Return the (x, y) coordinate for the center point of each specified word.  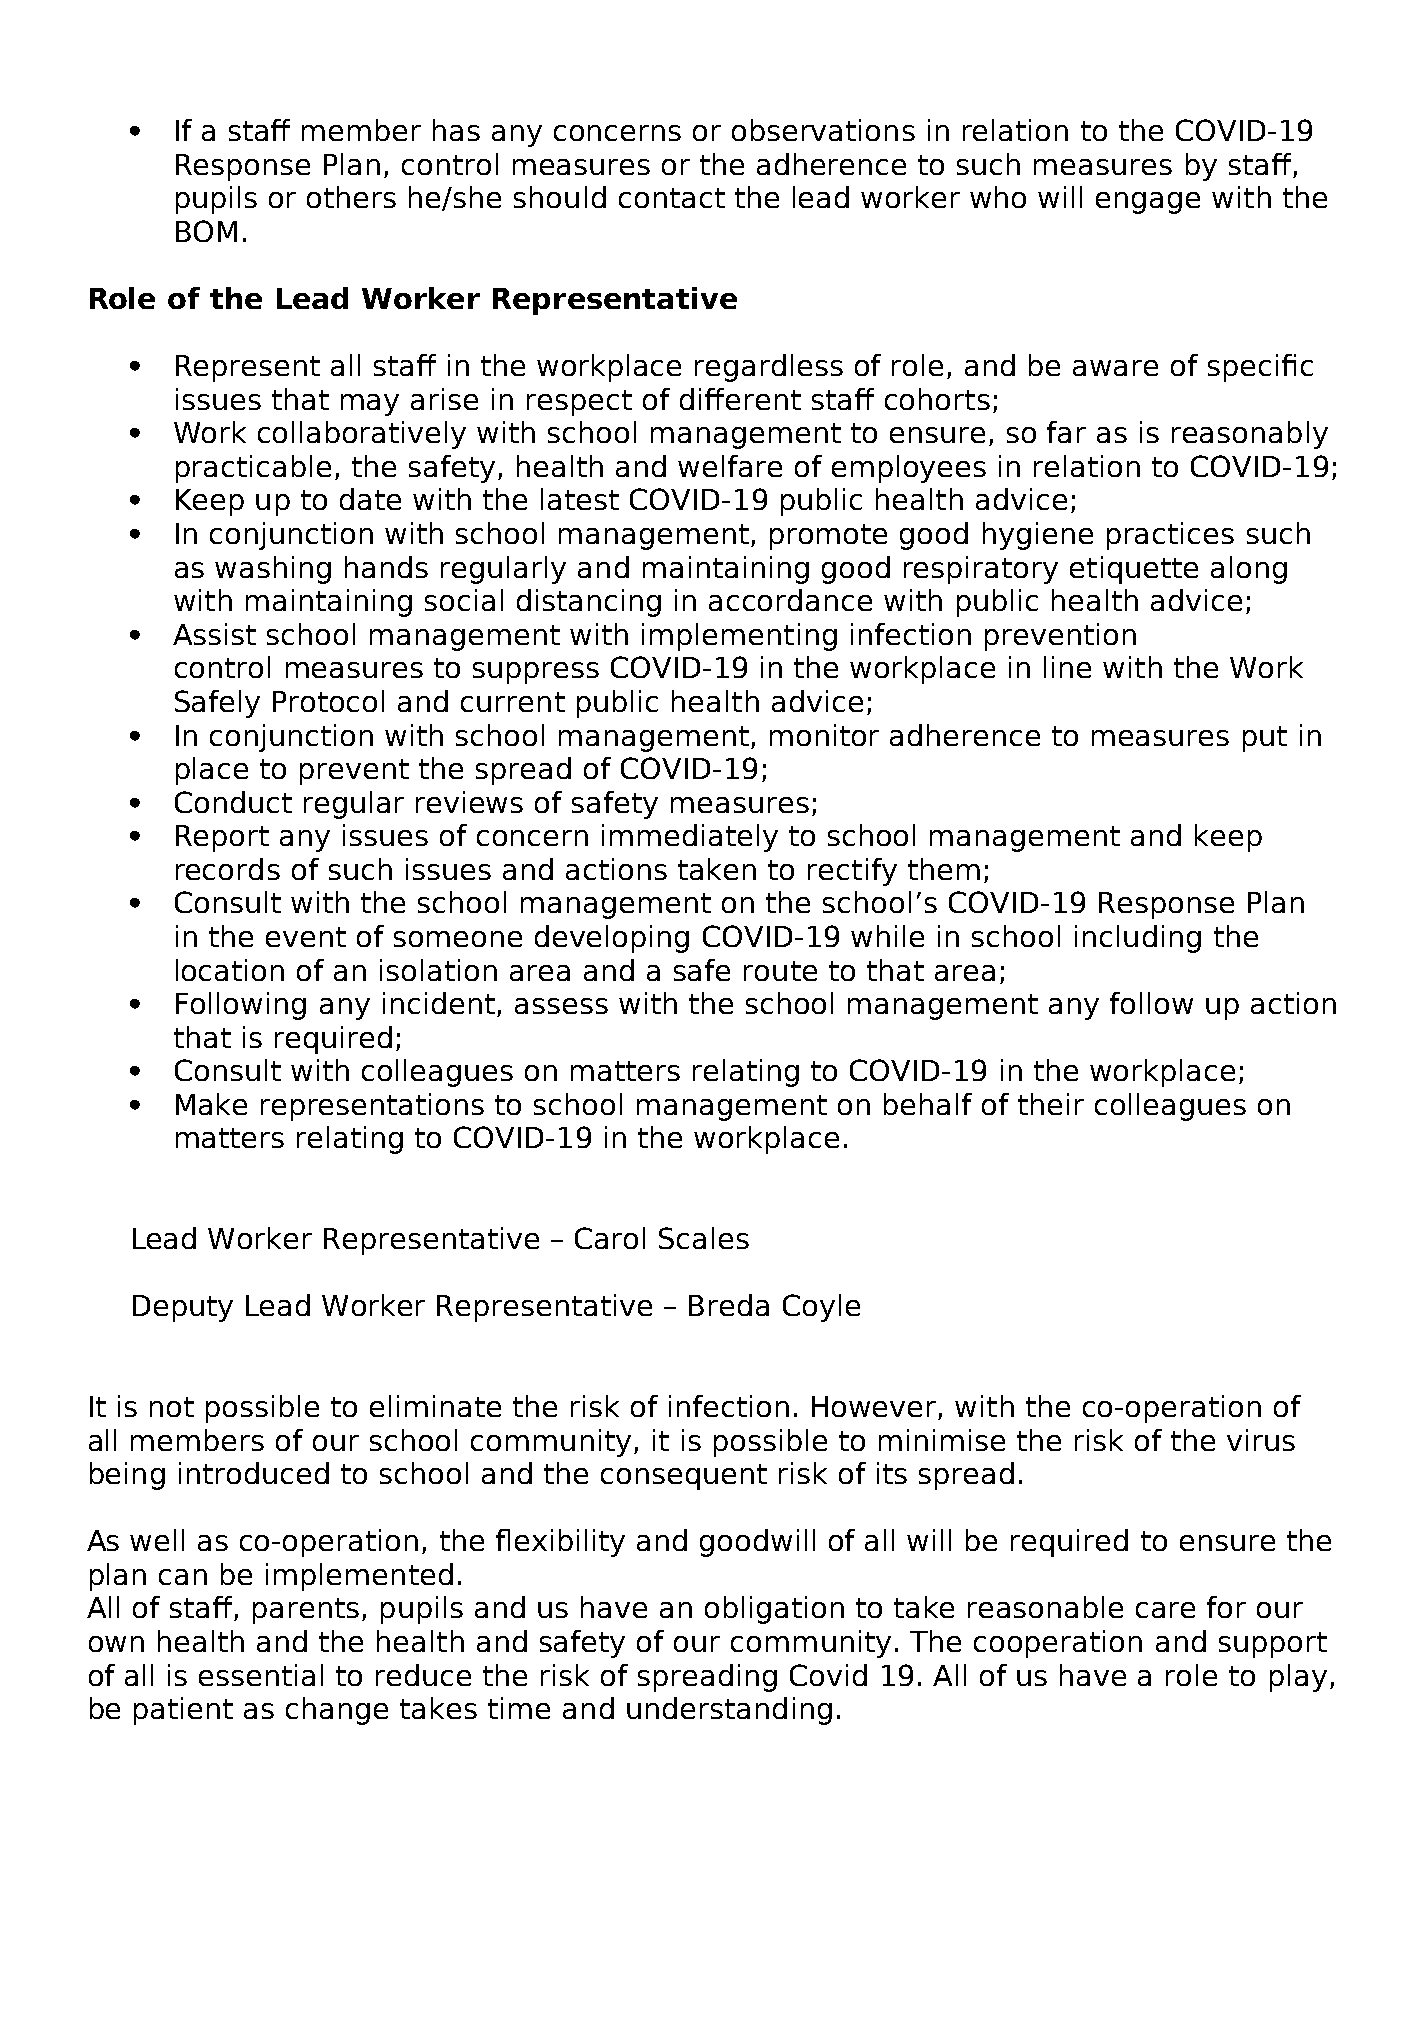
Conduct (233, 802)
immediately (690, 838)
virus (1261, 1440)
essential (261, 1675)
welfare (730, 466)
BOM (206, 231)
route (780, 971)
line (1067, 667)
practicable (253, 469)
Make (211, 1104)
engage (1148, 203)
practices (1170, 536)
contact (672, 198)
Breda (729, 1305)
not (172, 1407)
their (1051, 1104)
